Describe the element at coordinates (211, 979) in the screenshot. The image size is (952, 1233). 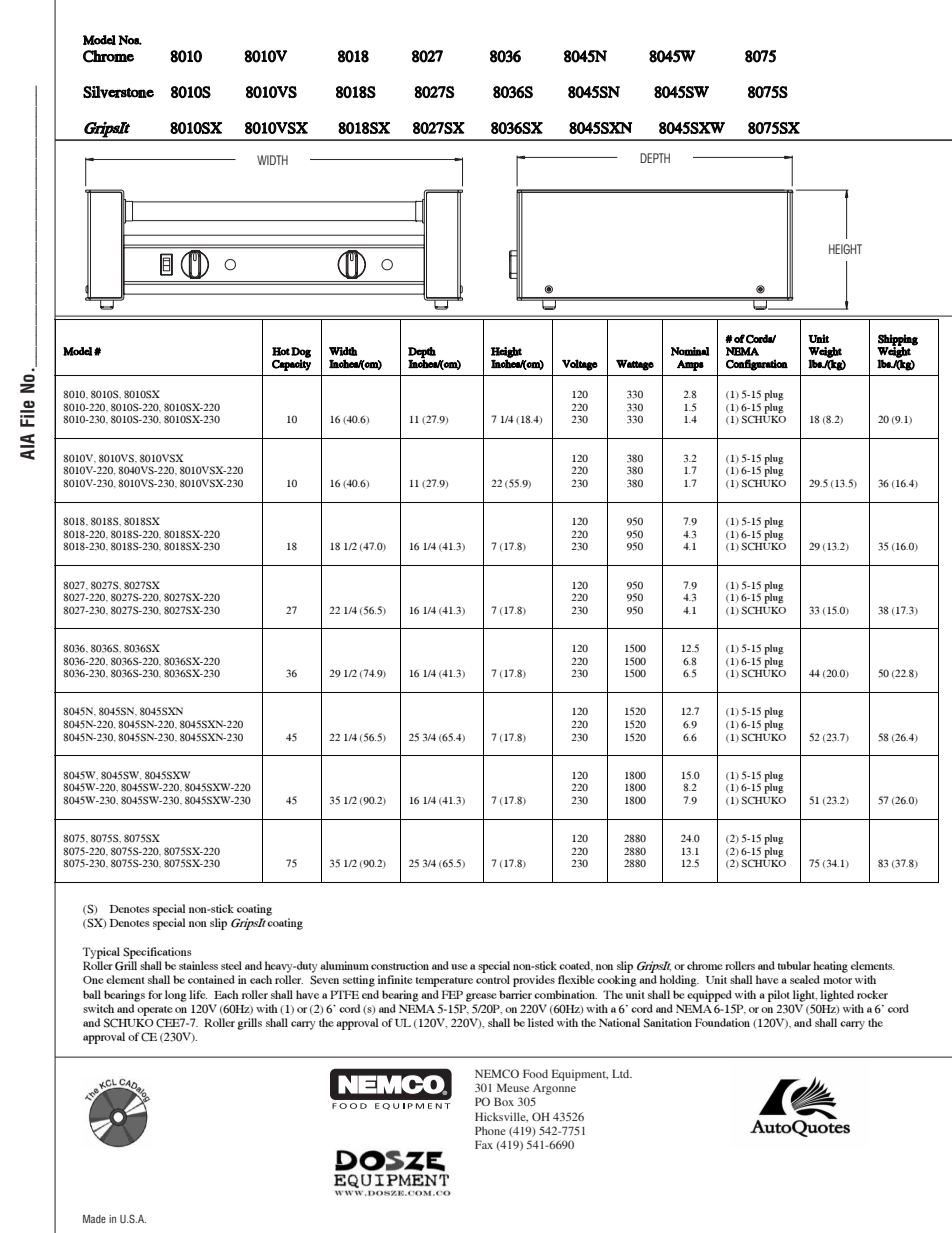
I see `contained` at that location.
